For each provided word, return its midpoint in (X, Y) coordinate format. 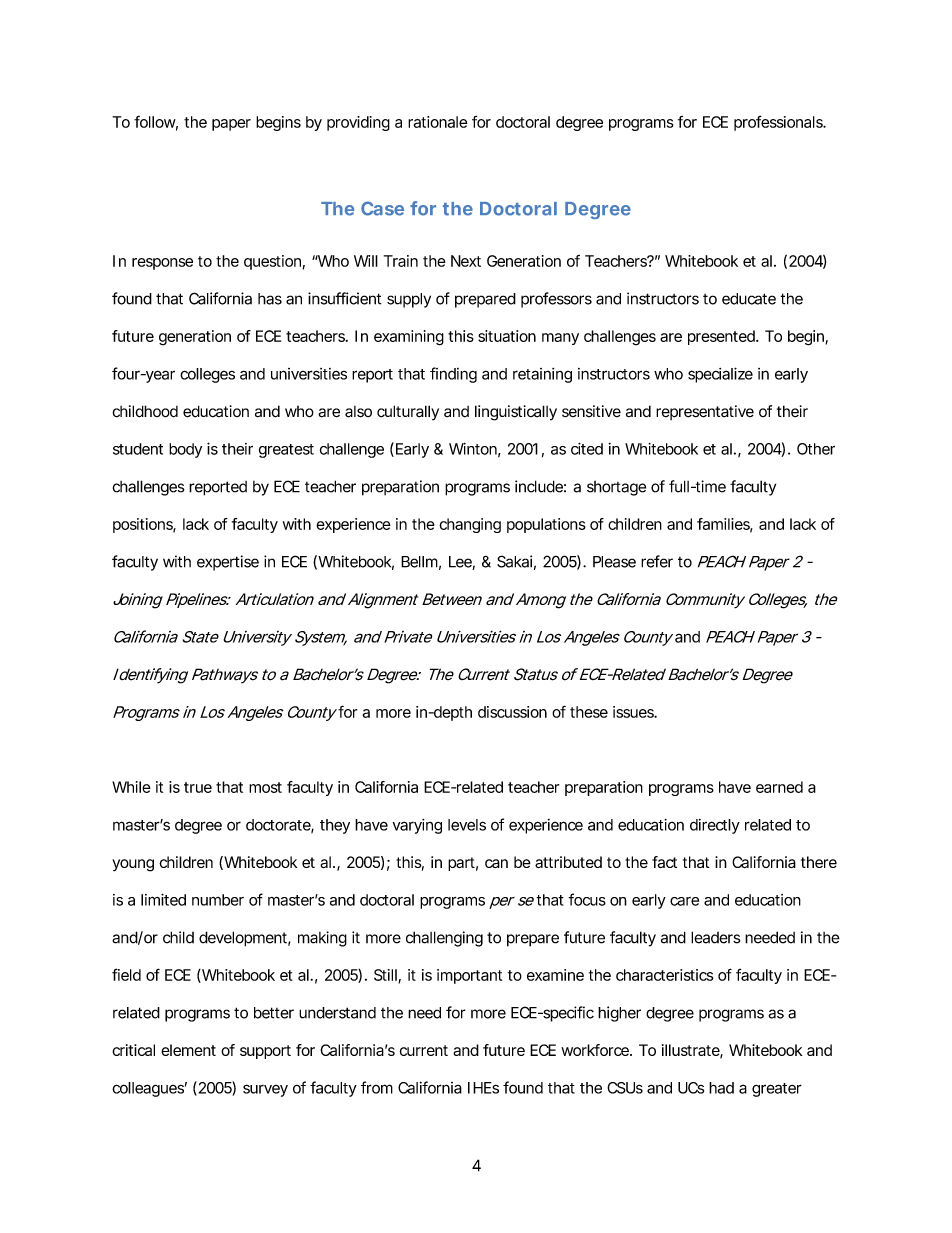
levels (467, 825)
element (188, 1050)
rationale (438, 122)
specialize (720, 375)
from (377, 1087)
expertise (228, 563)
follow (156, 122)
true (198, 787)
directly (715, 826)
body (185, 450)
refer (657, 561)
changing (470, 525)
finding (453, 375)
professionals (779, 123)
